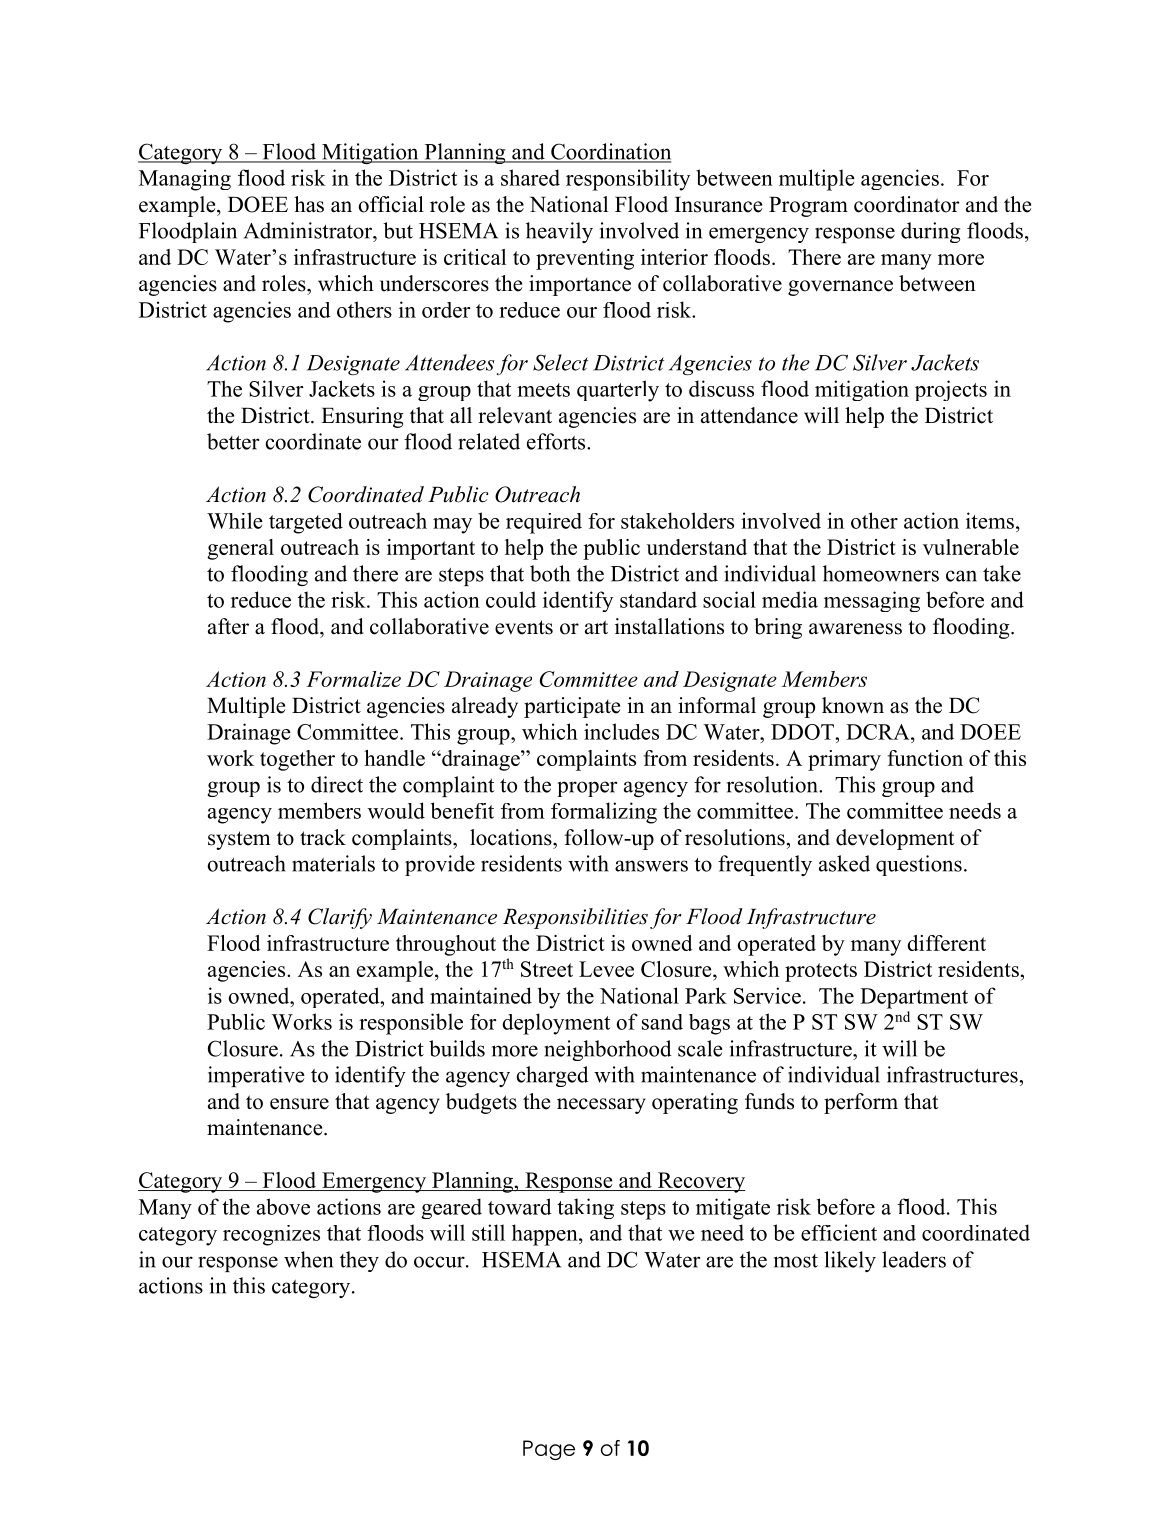 This document has height=1514, width=1170. Describe the element at coordinates (895, 839) in the document. I see `development` at that location.
